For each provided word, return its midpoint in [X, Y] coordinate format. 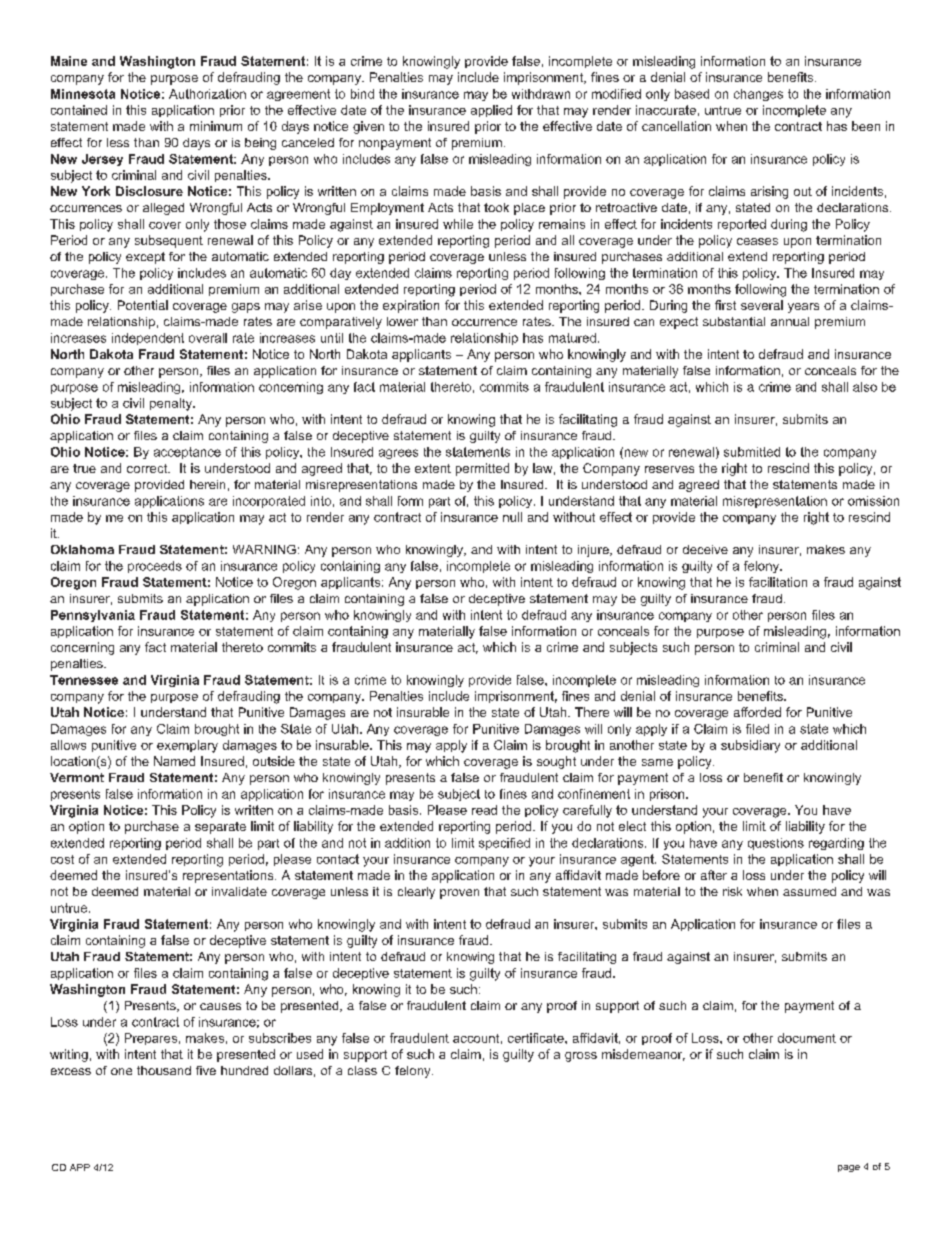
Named [174, 761]
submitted [752, 452]
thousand [164, 1070]
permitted [482, 469]
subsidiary [750, 746]
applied [491, 111]
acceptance [187, 453]
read [484, 810]
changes [758, 95]
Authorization [207, 94]
